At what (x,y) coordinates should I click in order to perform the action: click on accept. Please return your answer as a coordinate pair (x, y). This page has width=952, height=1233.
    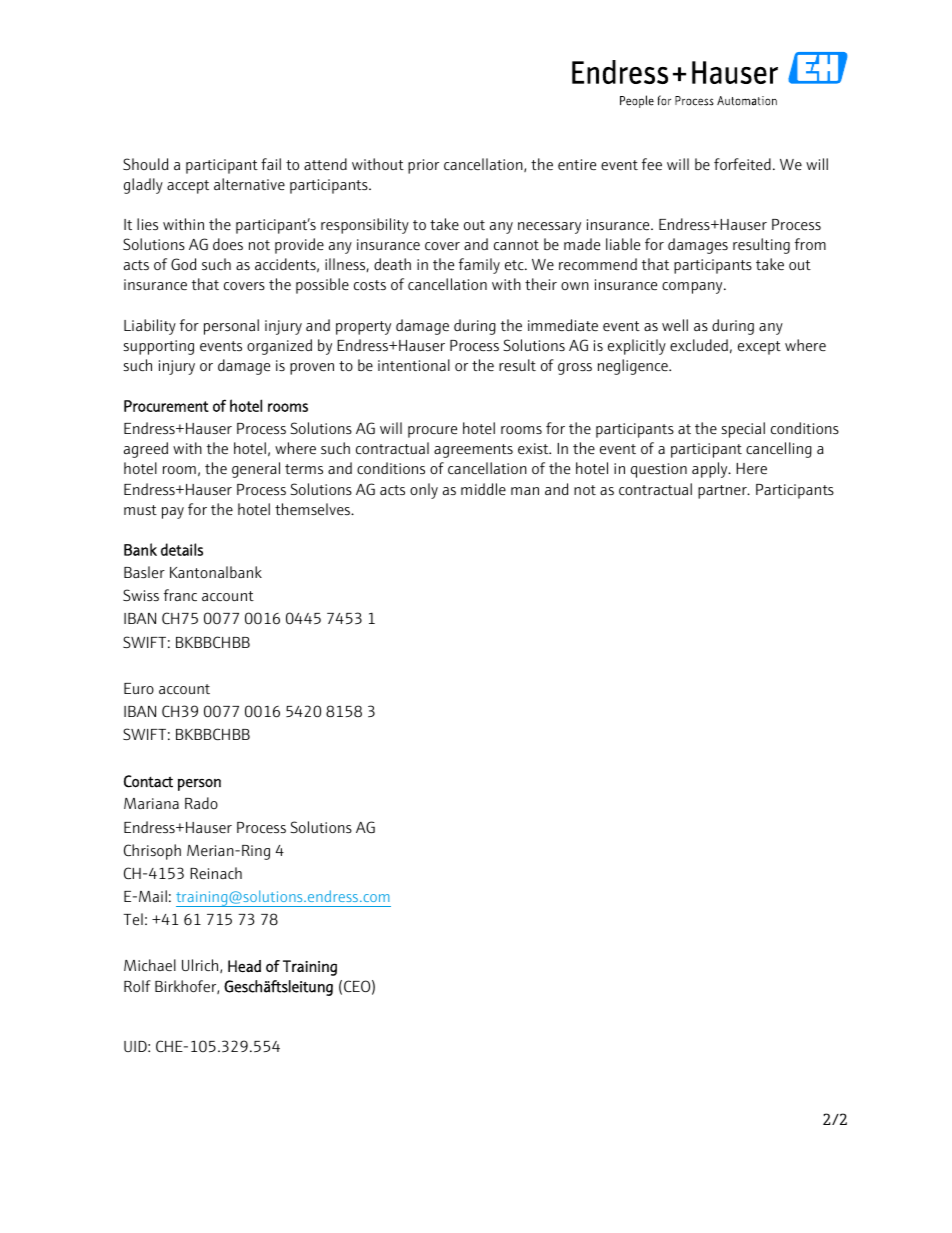
    Looking at the image, I should click on (188, 187).
